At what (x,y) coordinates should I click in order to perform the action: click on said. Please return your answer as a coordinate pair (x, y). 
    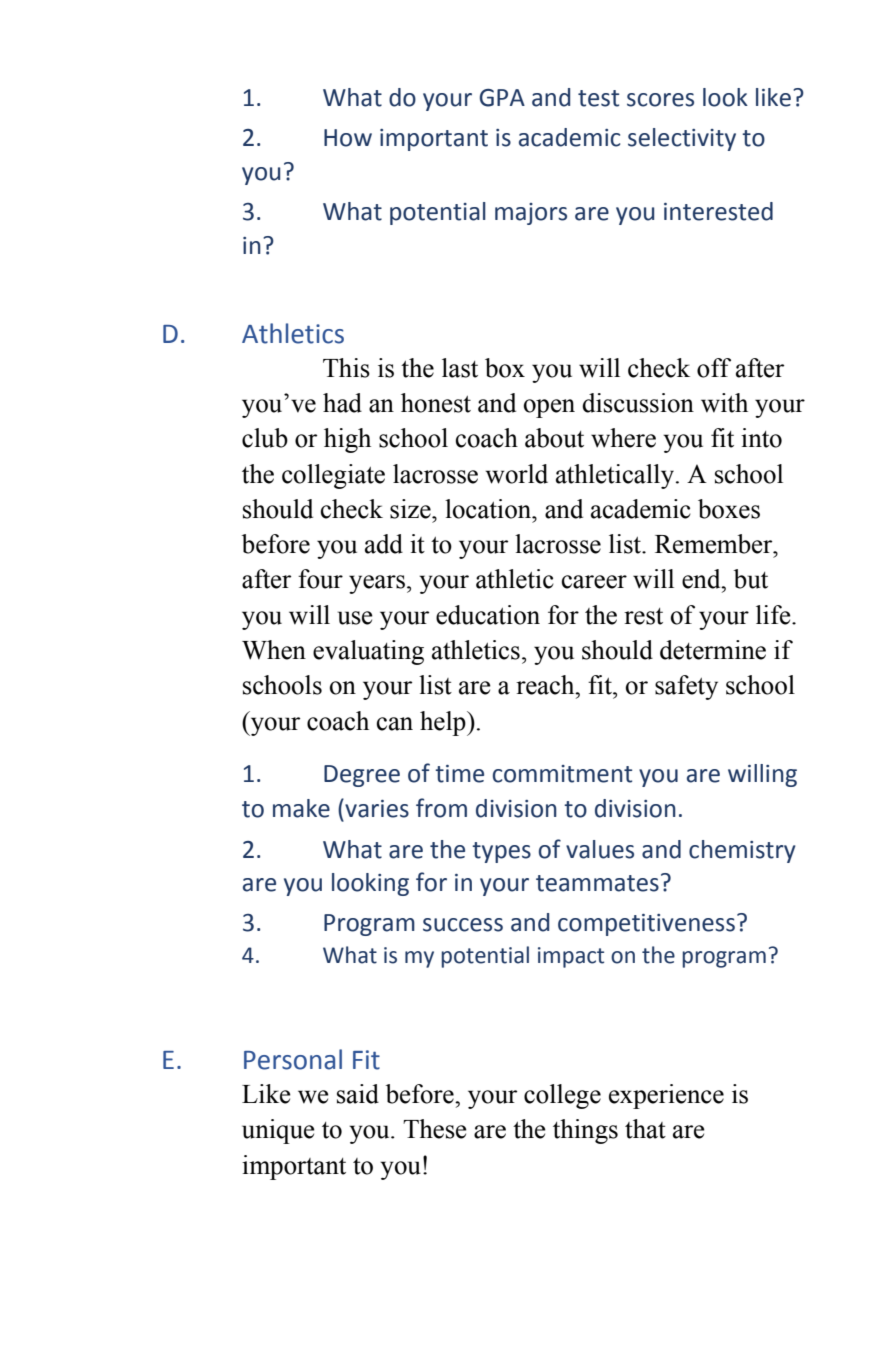
    Looking at the image, I should click on (358, 1094).
